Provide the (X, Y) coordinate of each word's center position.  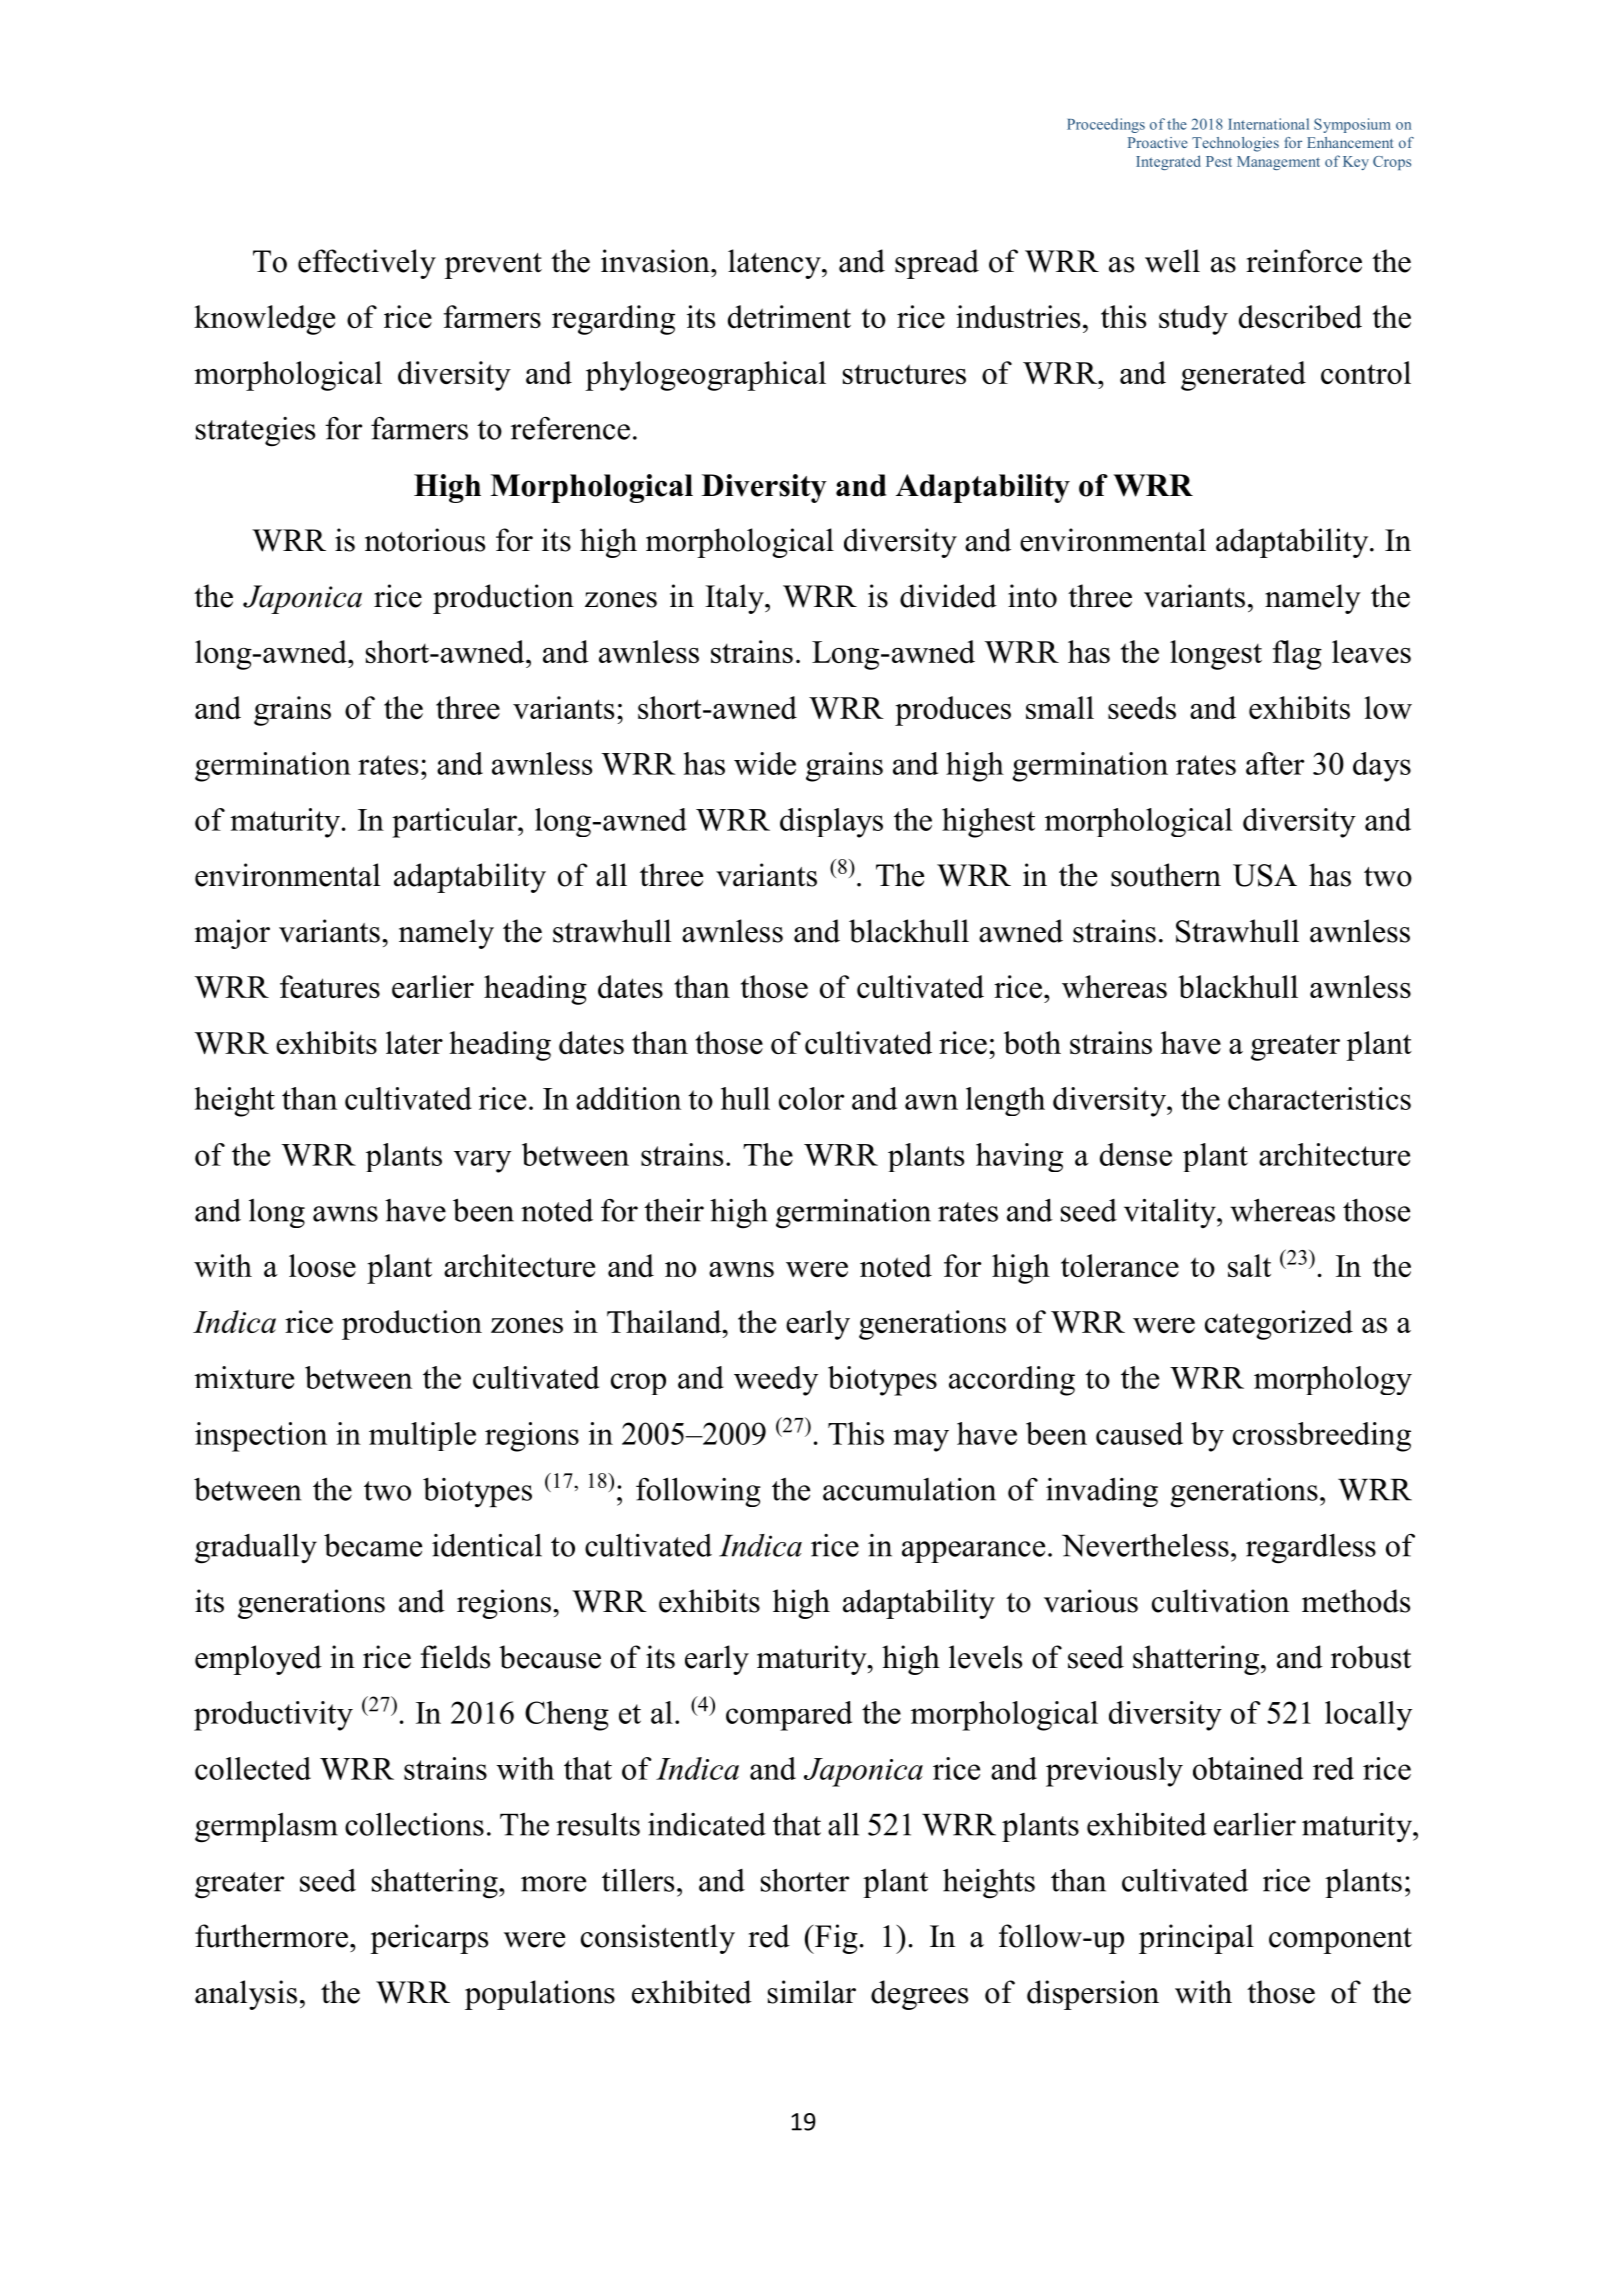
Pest (1219, 161)
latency (775, 264)
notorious (425, 540)
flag (1297, 655)
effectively (367, 264)
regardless (1311, 1548)
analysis (246, 1995)
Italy (735, 599)
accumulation (909, 1489)
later (414, 1042)
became (373, 1545)
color (811, 1098)
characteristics (1319, 1098)
